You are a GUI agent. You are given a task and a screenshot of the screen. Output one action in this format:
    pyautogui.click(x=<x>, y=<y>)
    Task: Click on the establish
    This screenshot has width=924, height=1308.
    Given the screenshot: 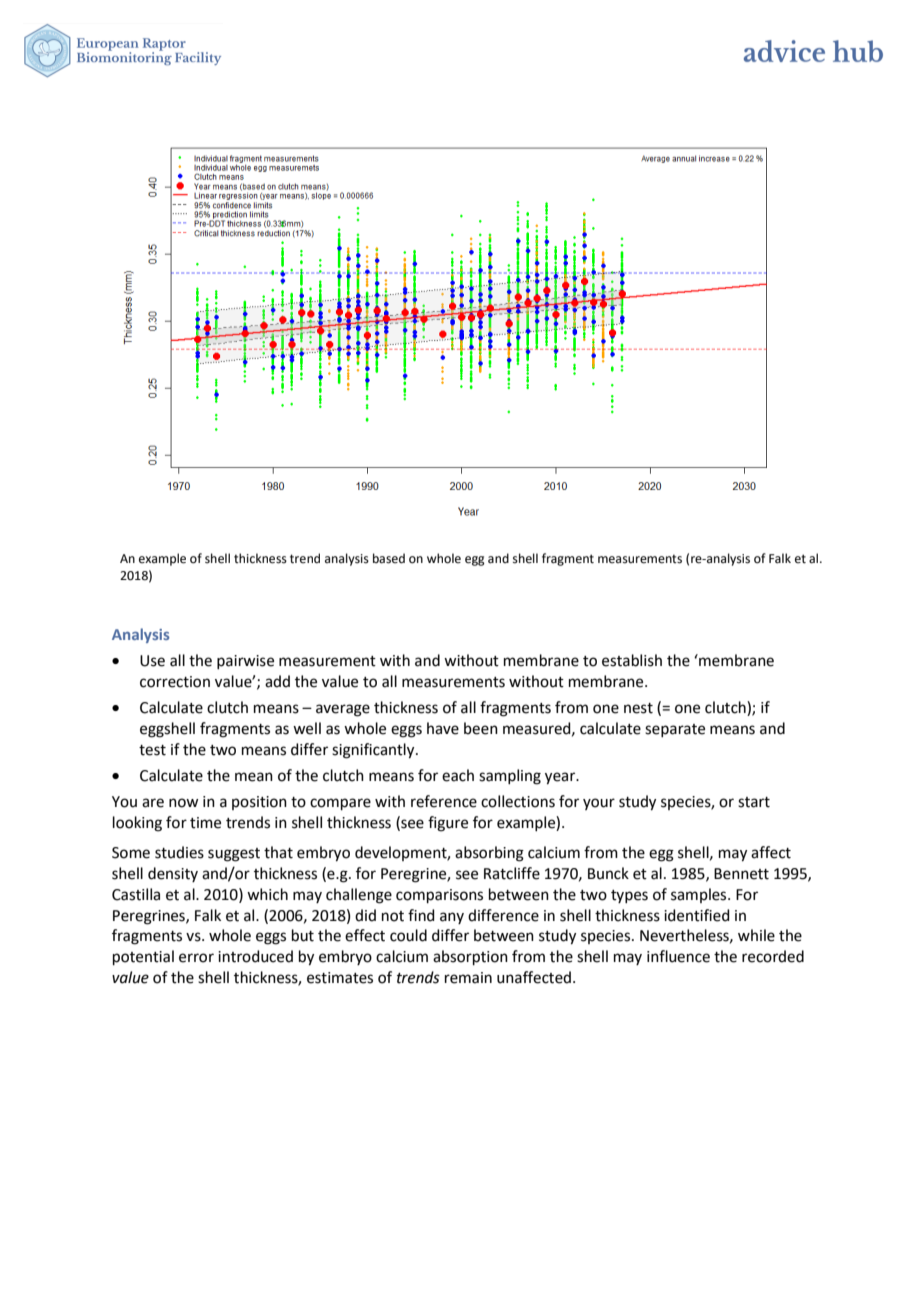 What is the action you would take?
    pyautogui.click(x=632, y=660)
